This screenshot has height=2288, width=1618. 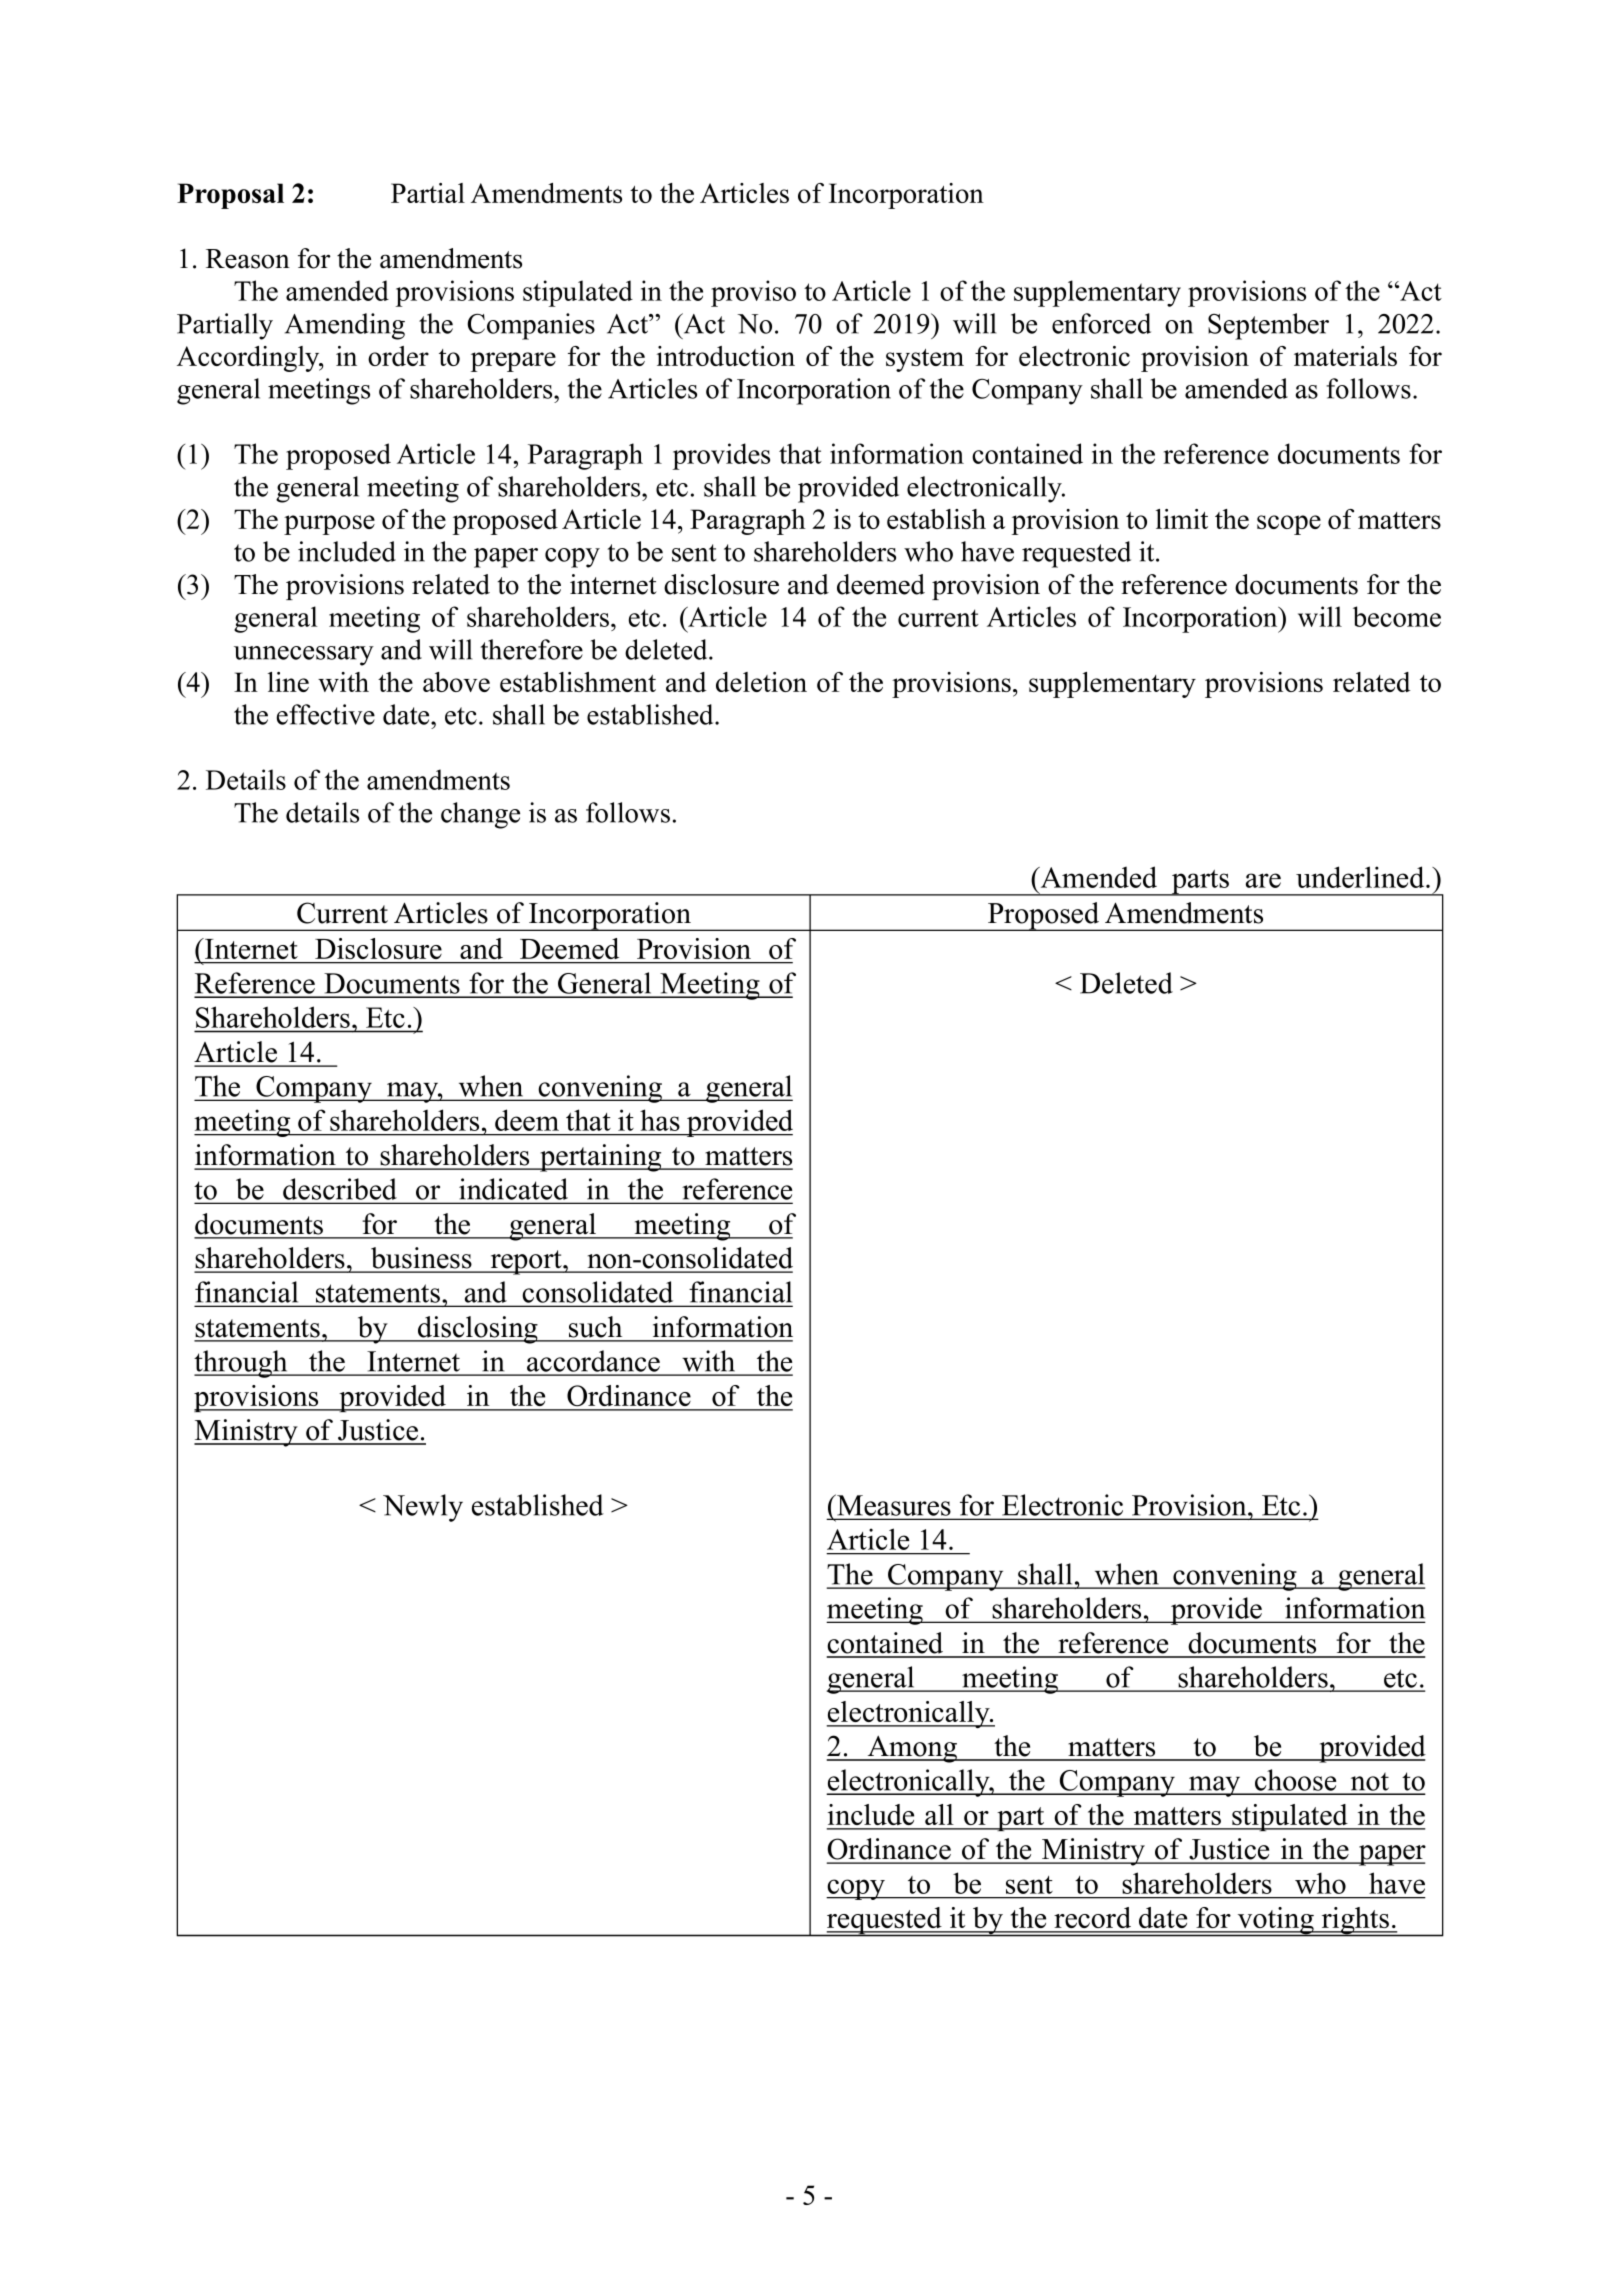 I want to click on scope, so click(x=1289, y=525).
